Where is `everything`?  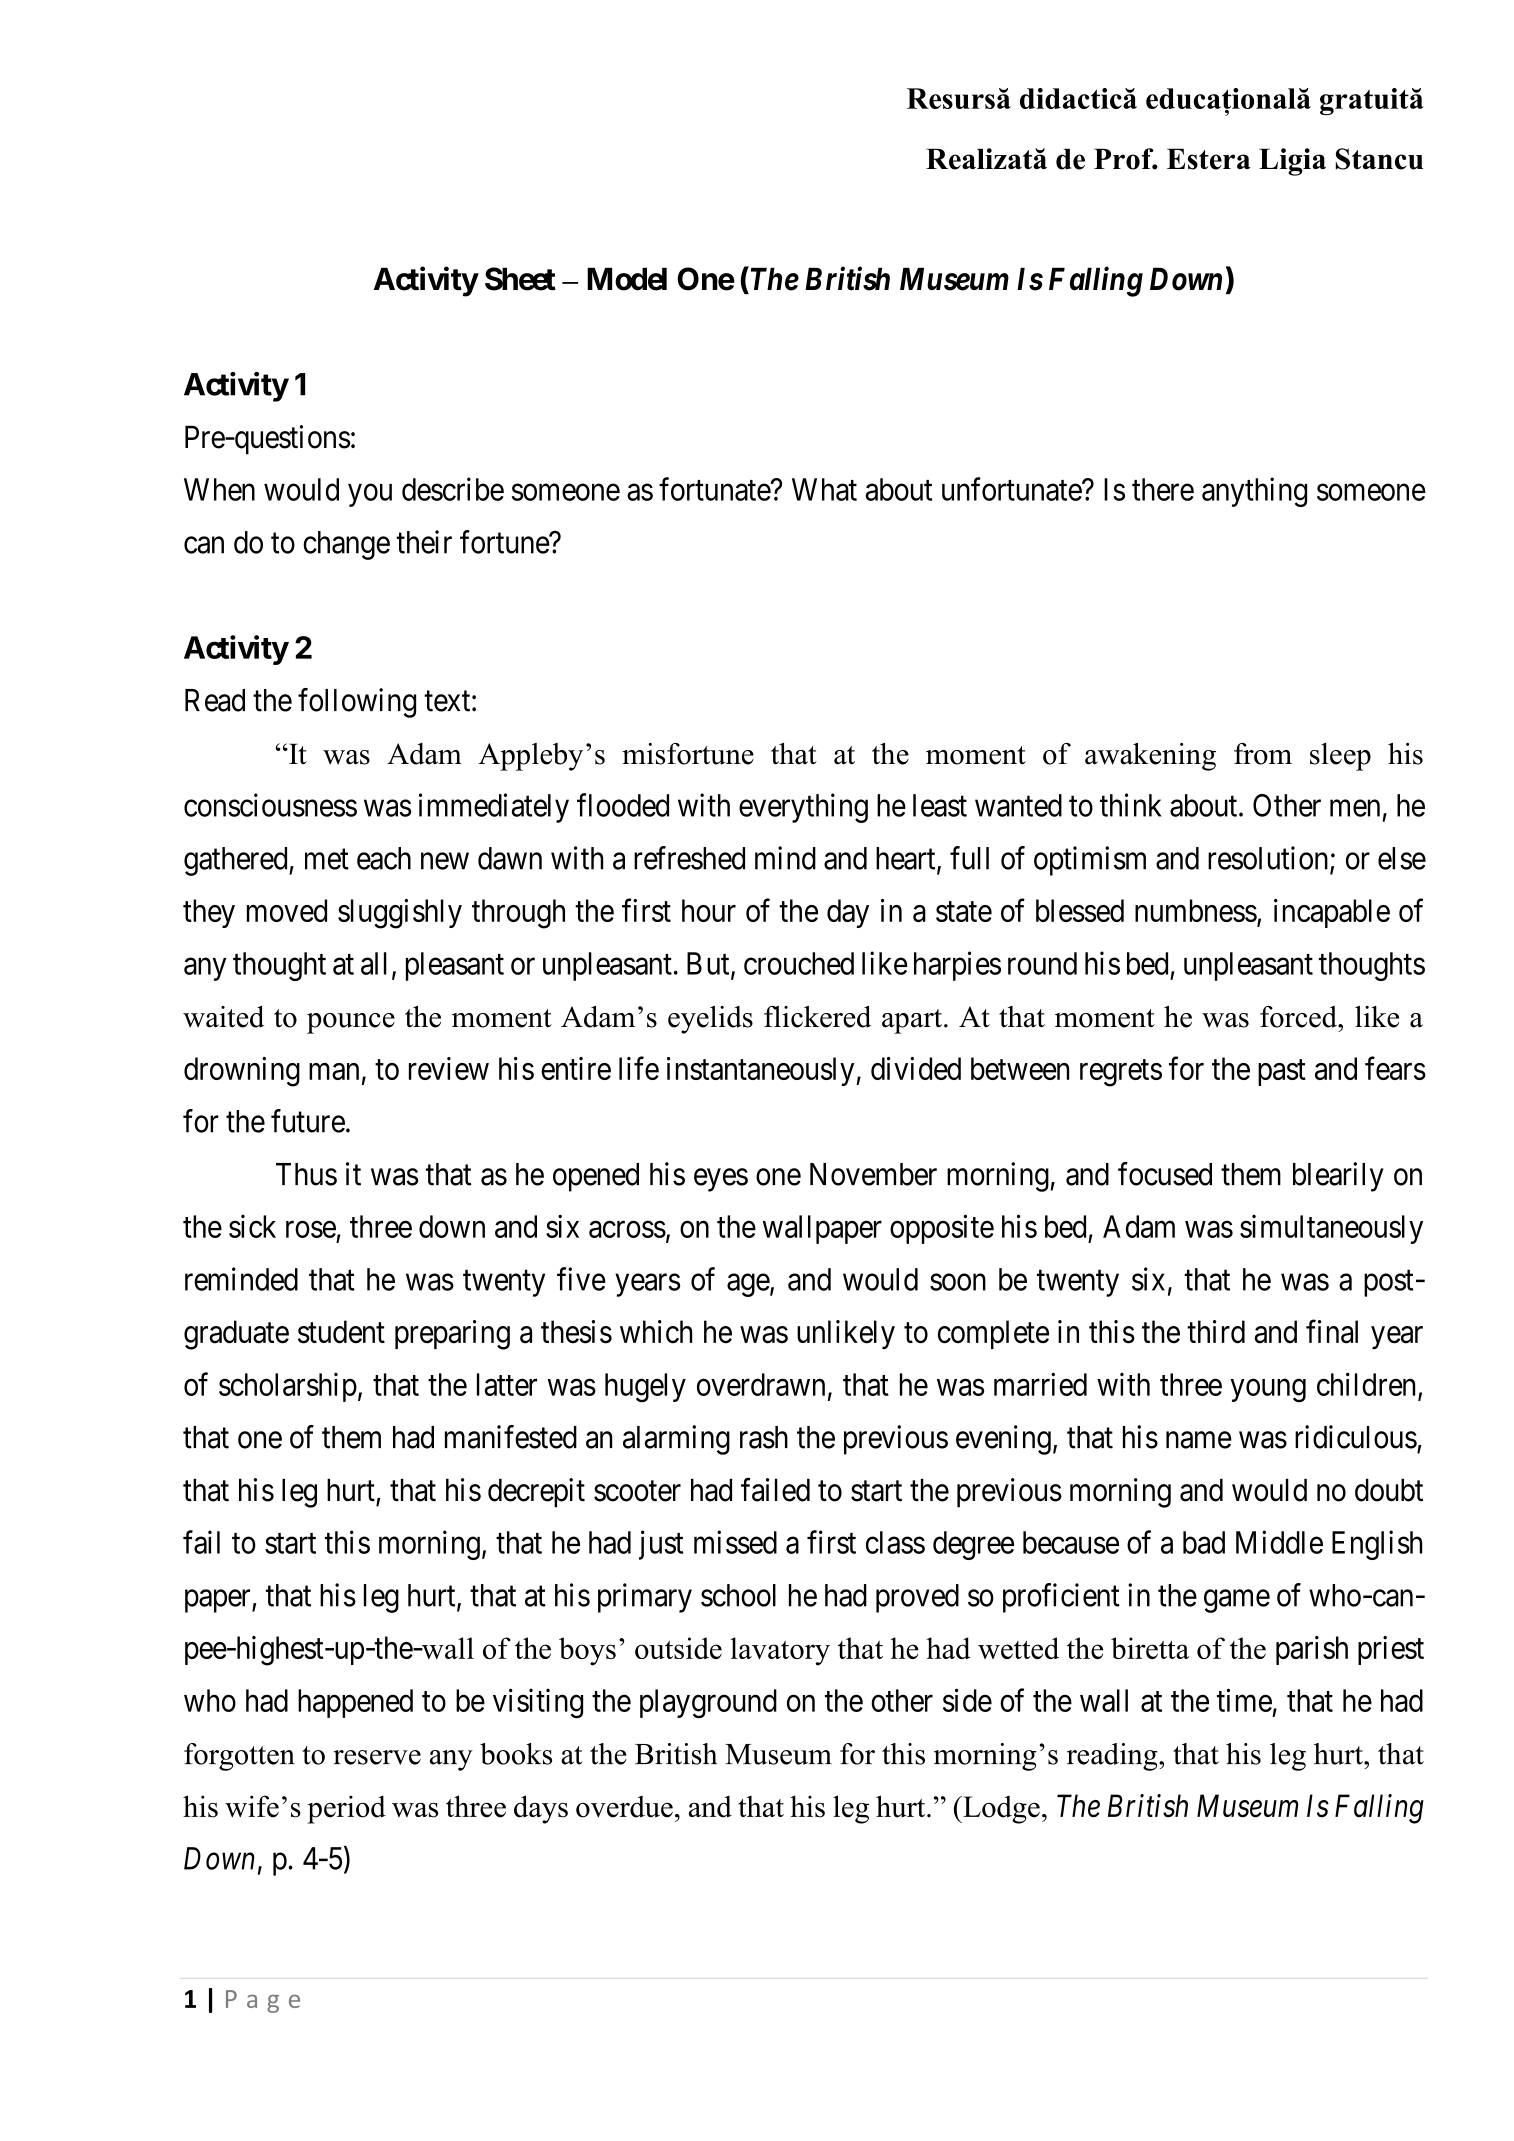 everything is located at coordinates (803, 808).
